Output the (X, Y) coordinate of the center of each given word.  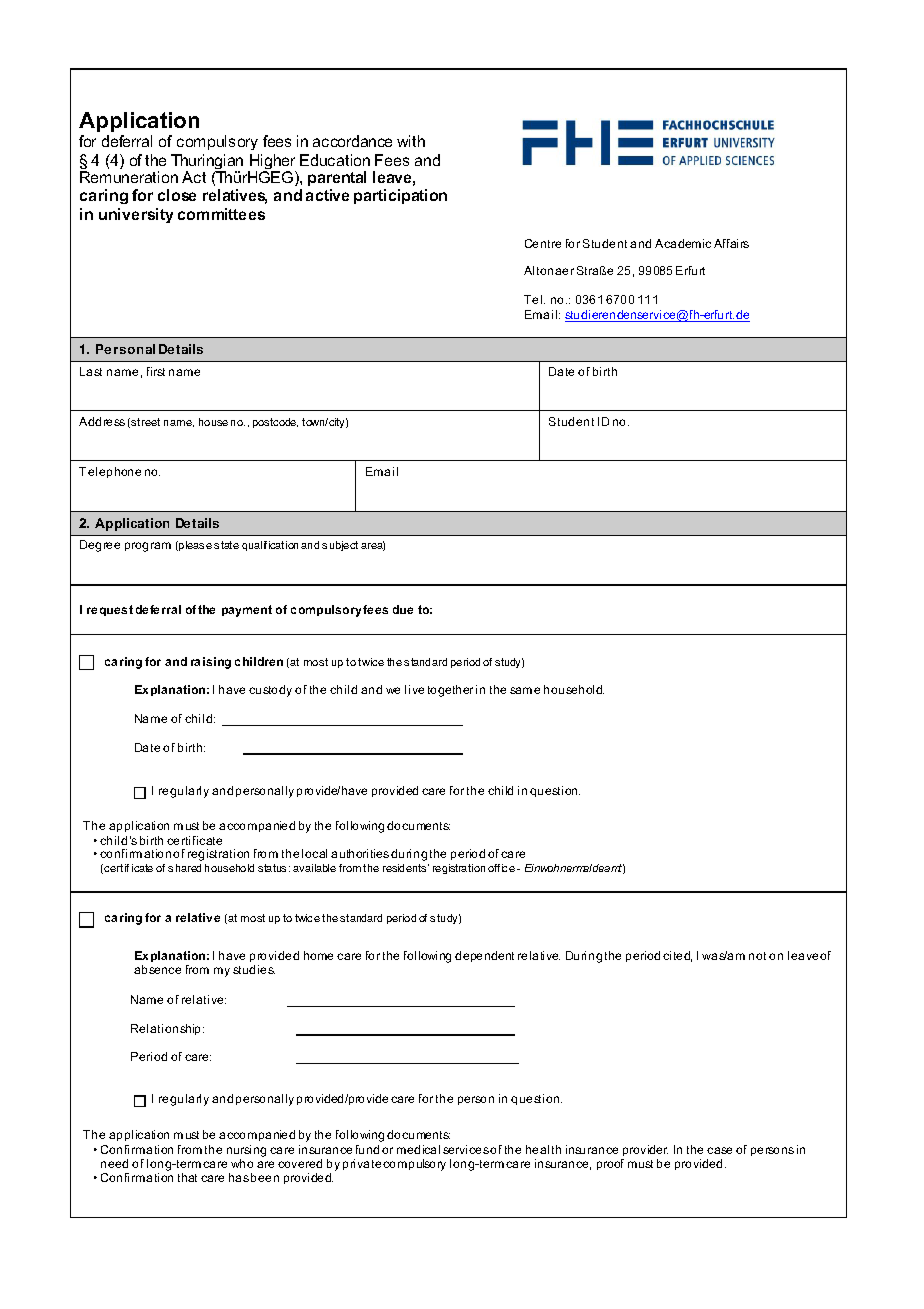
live (414, 689)
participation (400, 196)
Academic (683, 243)
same (525, 690)
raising (211, 663)
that (187, 1177)
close (177, 195)
